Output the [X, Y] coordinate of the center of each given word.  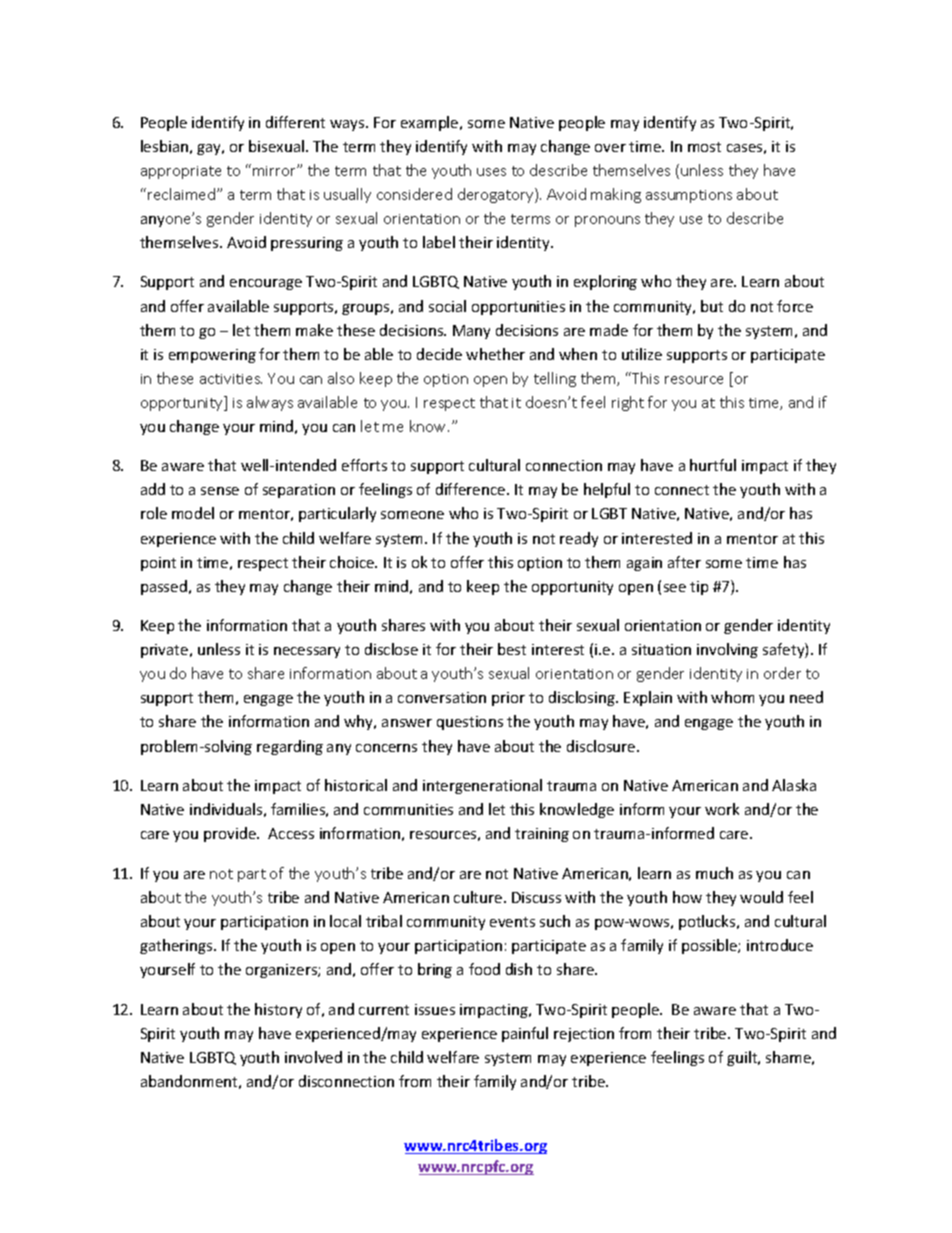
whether [495, 354]
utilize [642, 354]
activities [231, 379]
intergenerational [482, 786]
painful [525, 1034]
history [278, 1010]
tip [699, 588]
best [512, 649]
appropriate [181, 172]
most [704, 147]
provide [231, 834]
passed [164, 587]
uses [491, 172]
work [722, 809]
